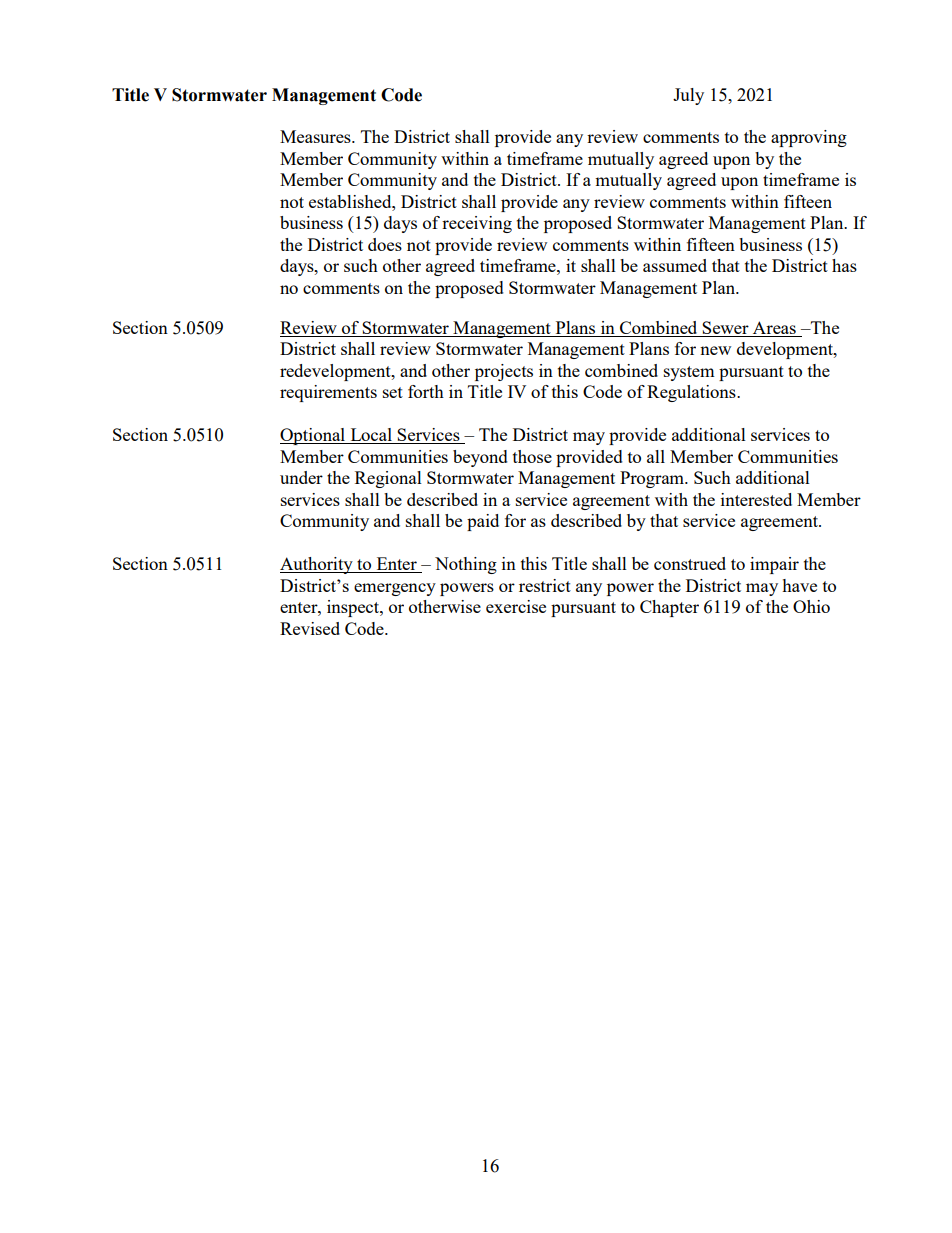 The image size is (952, 1233). I want to click on new, so click(715, 350).
